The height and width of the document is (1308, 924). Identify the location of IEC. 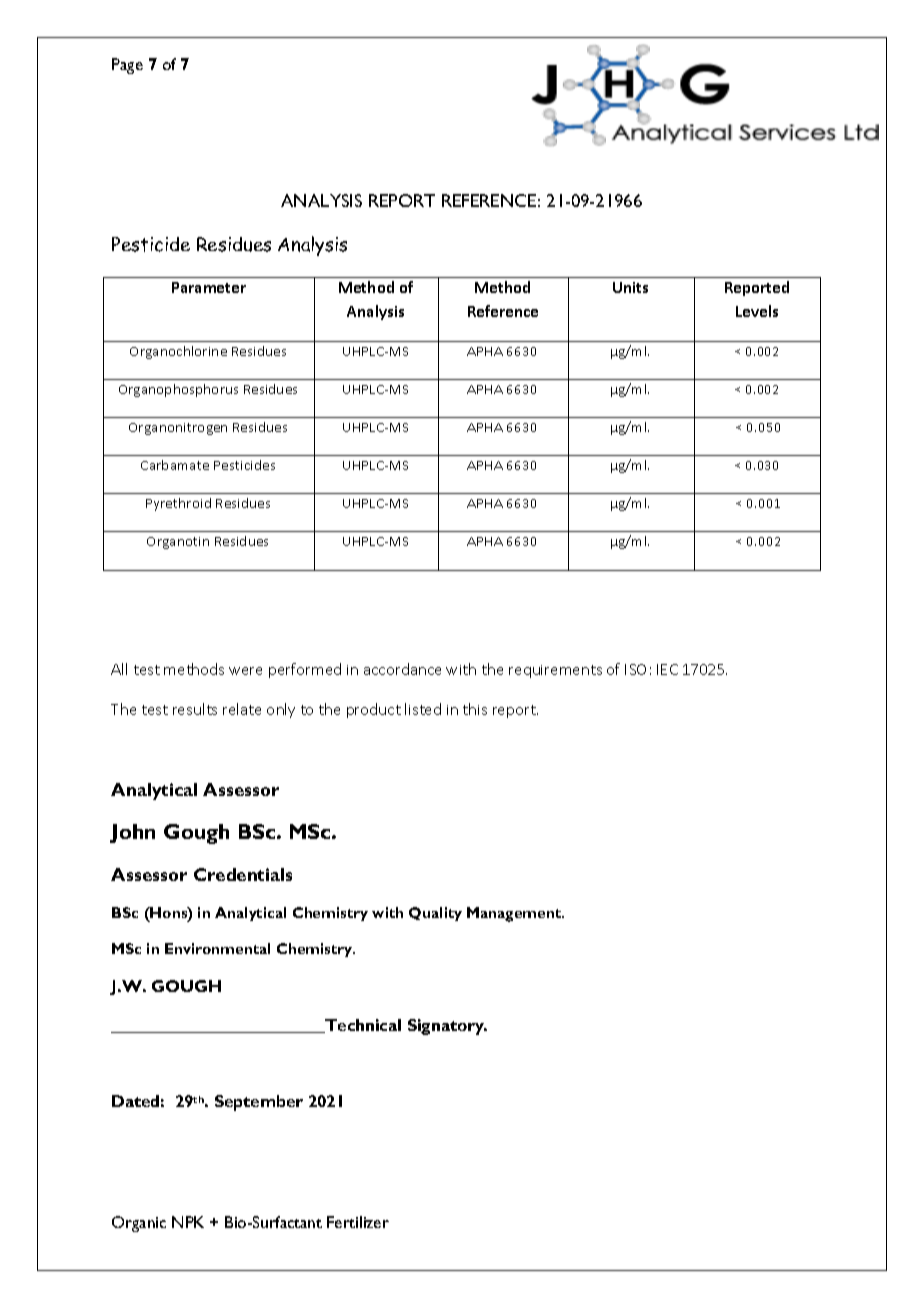
(667, 669).
